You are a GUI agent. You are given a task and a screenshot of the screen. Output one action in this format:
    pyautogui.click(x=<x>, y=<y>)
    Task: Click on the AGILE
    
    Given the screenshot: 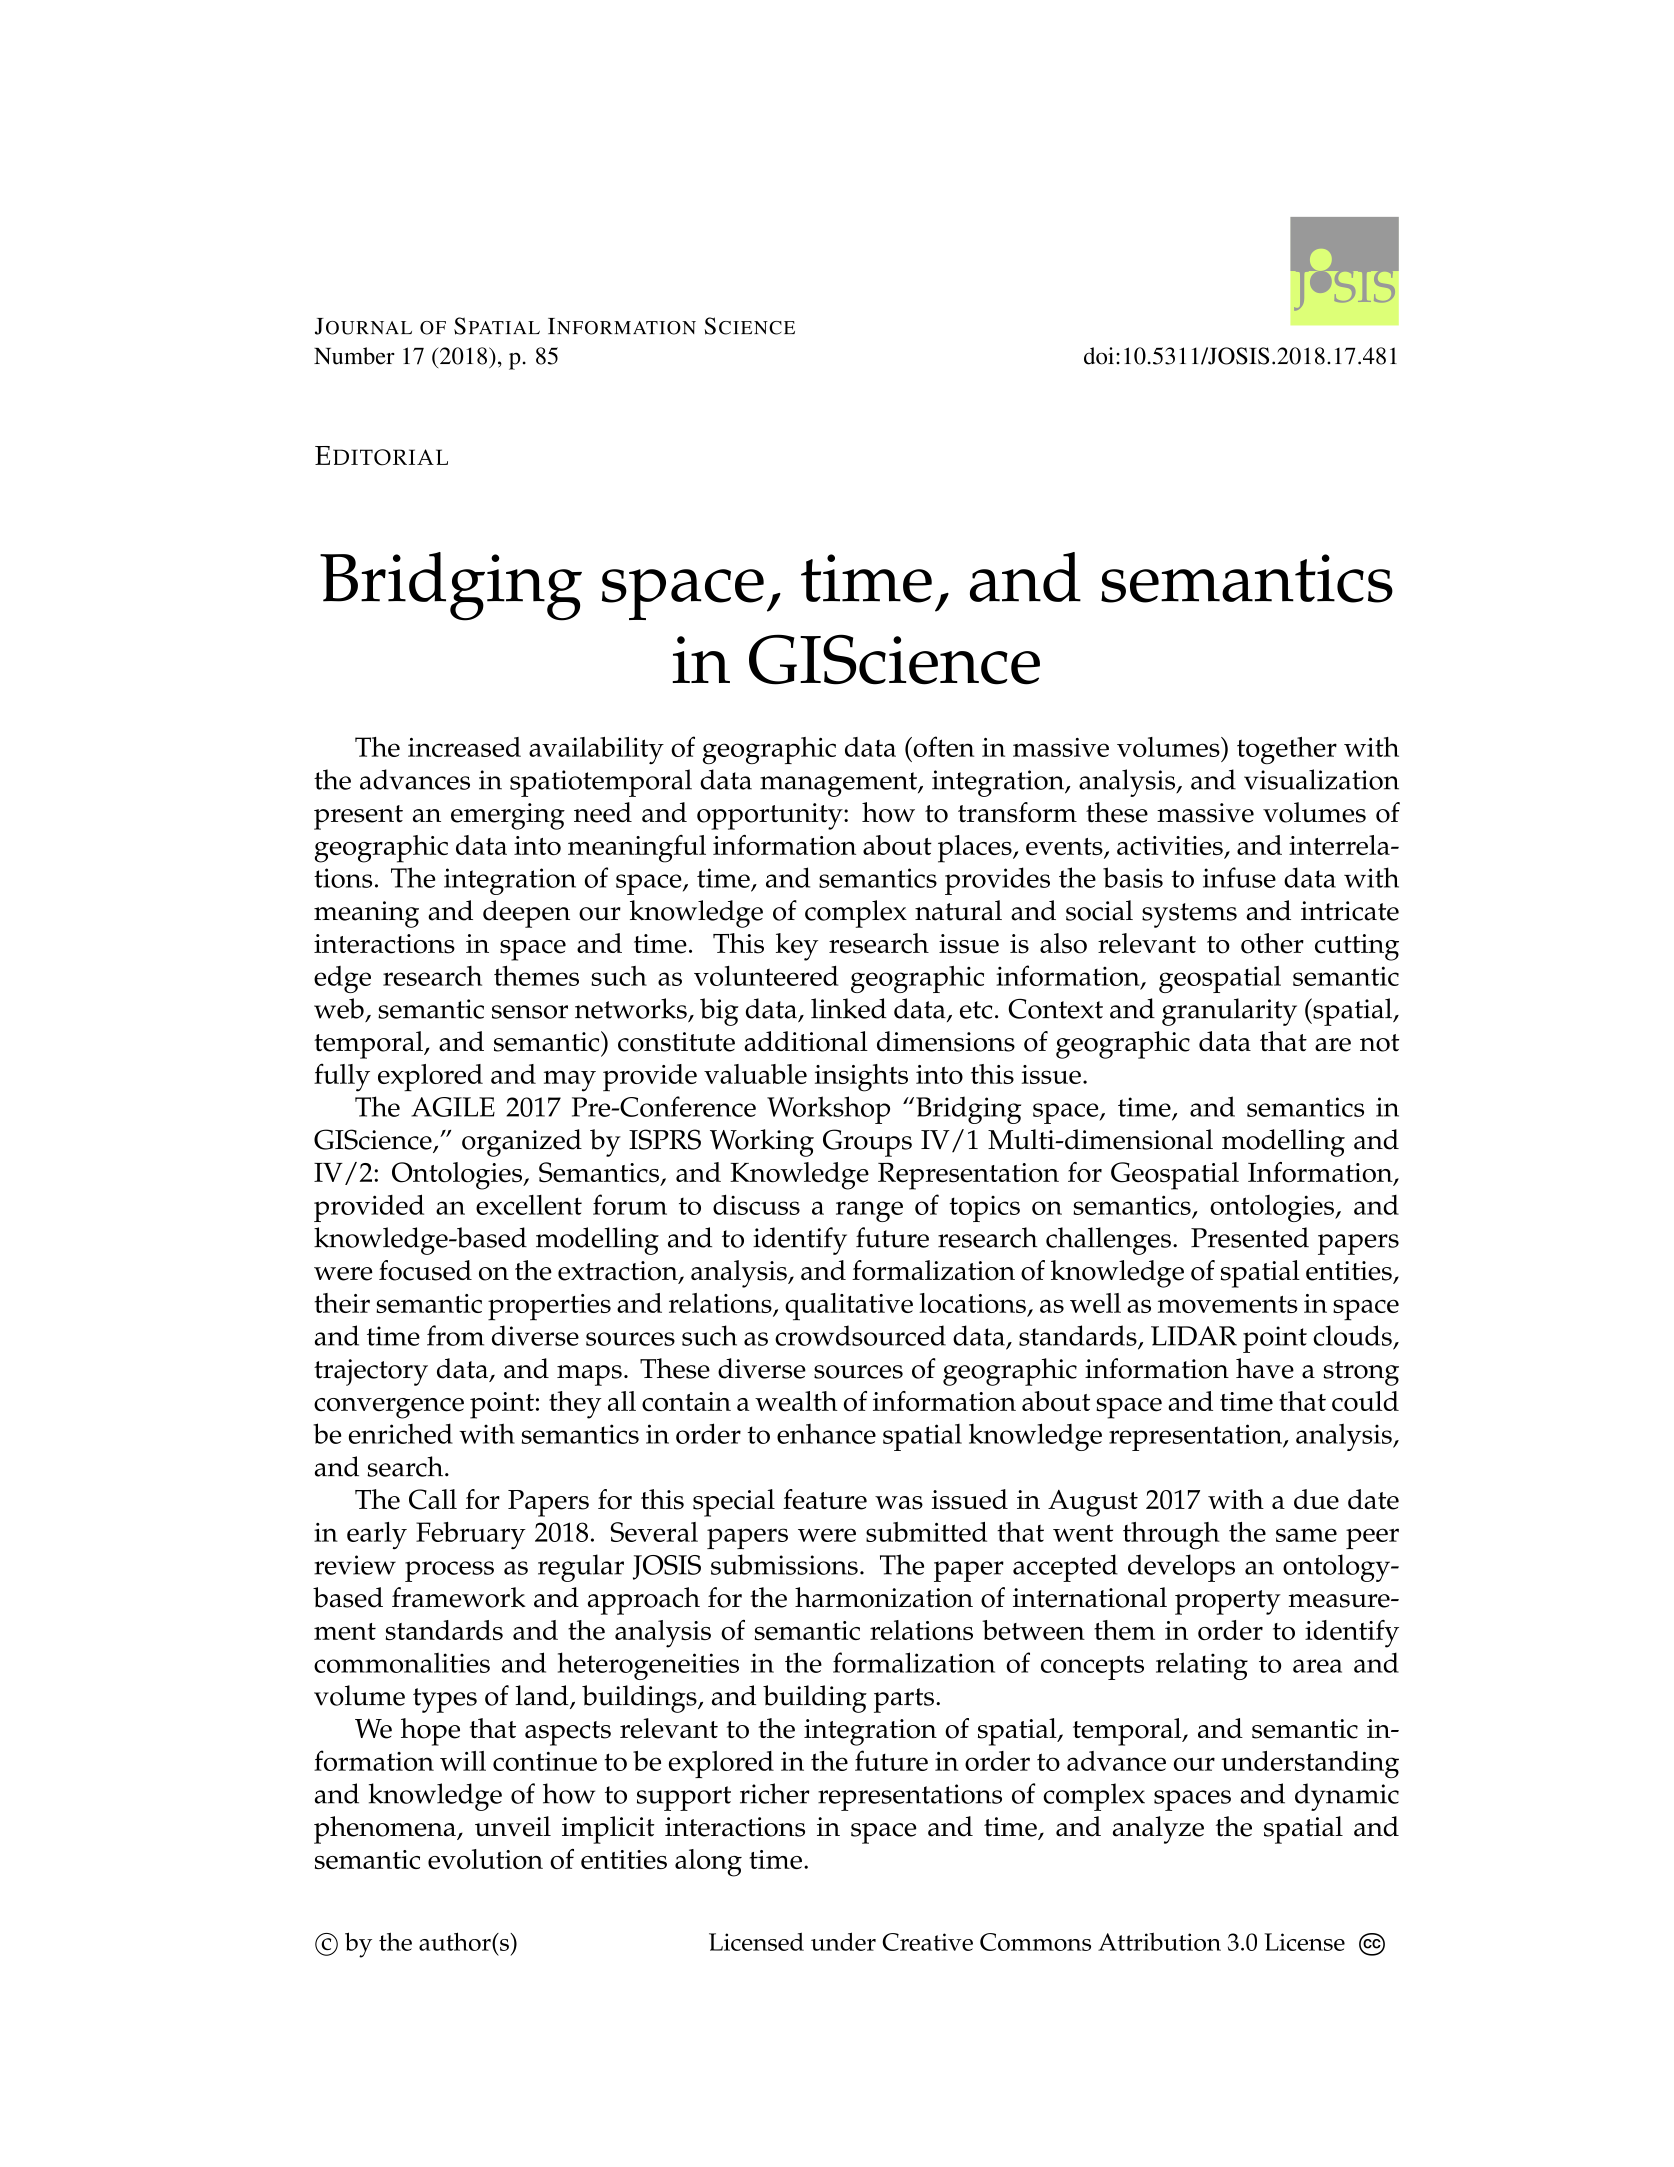 What is the action you would take?
    pyautogui.click(x=453, y=1107)
